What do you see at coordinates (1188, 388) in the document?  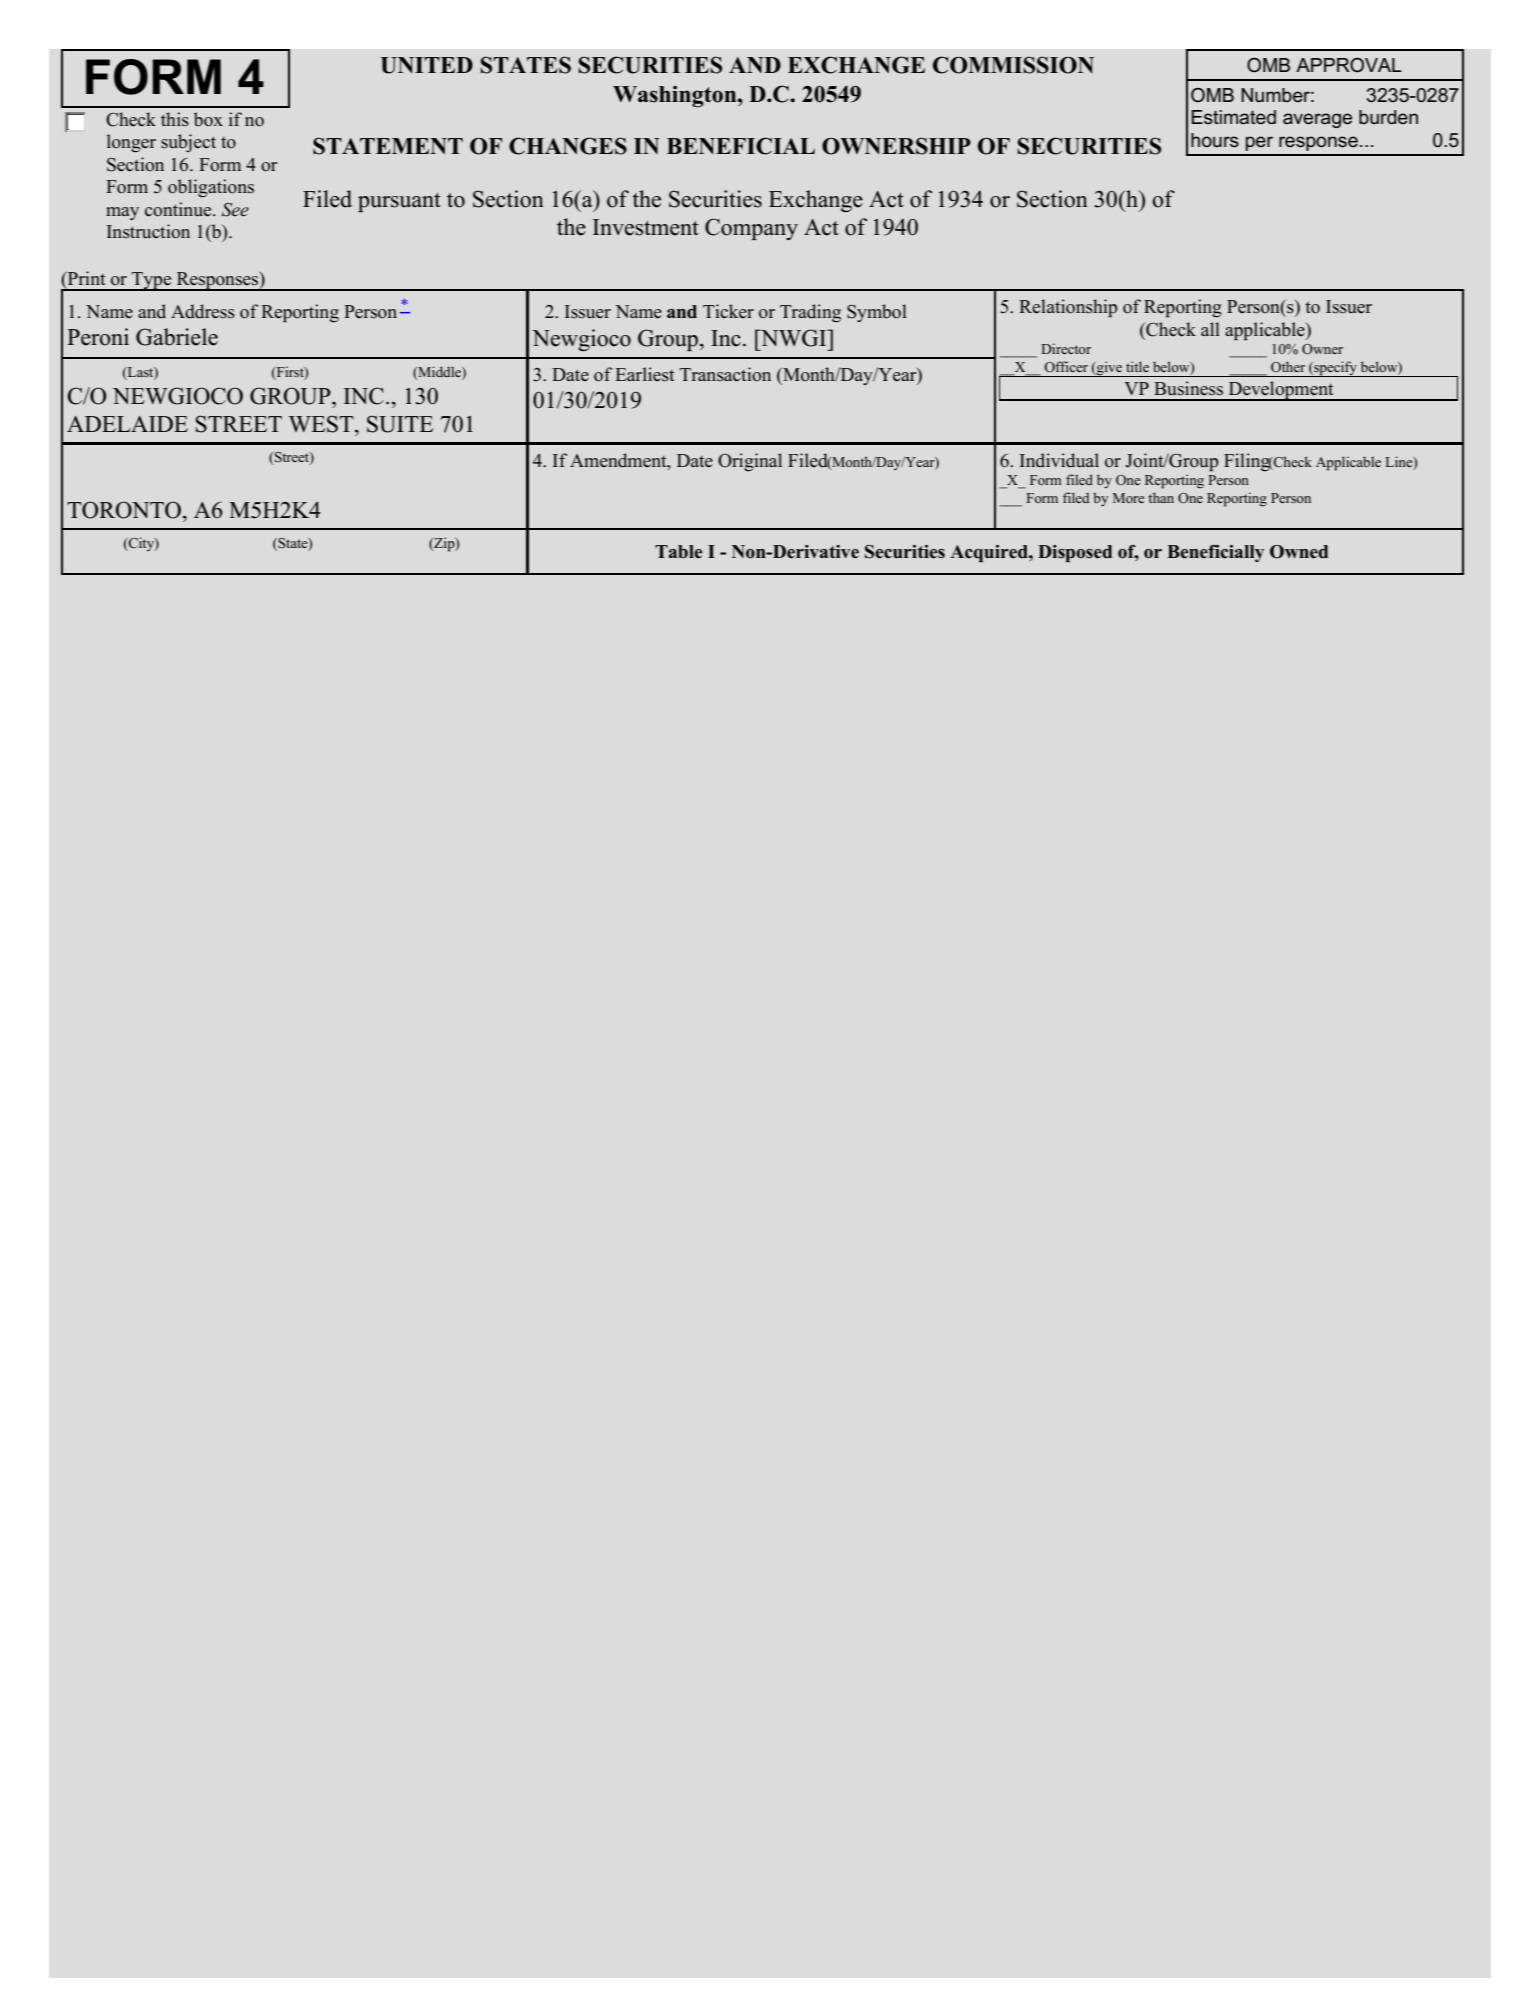 I see `Business` at bounding box center [1188, 388].
